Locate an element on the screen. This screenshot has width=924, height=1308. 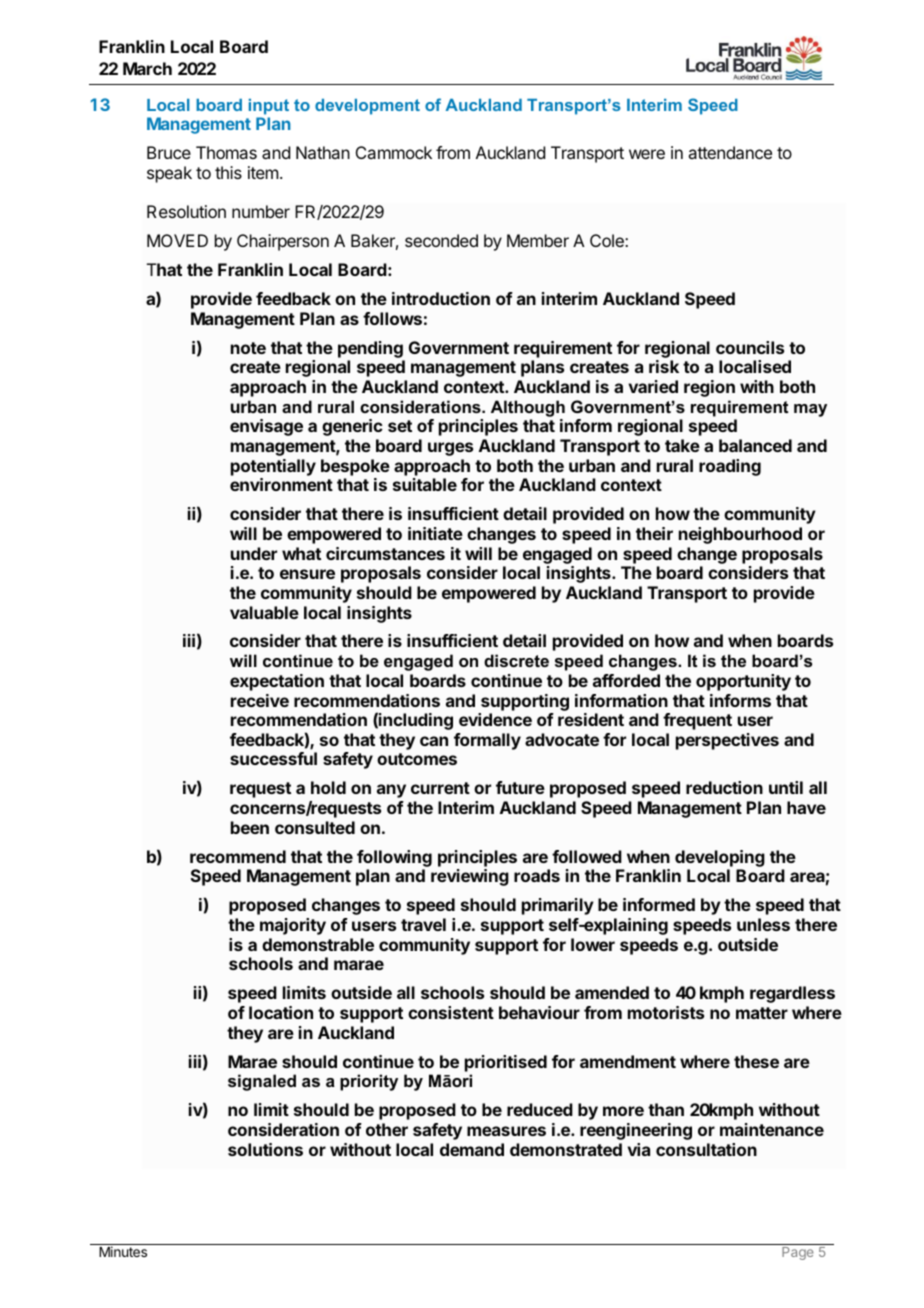
development is located at coordinates (367, 107).
